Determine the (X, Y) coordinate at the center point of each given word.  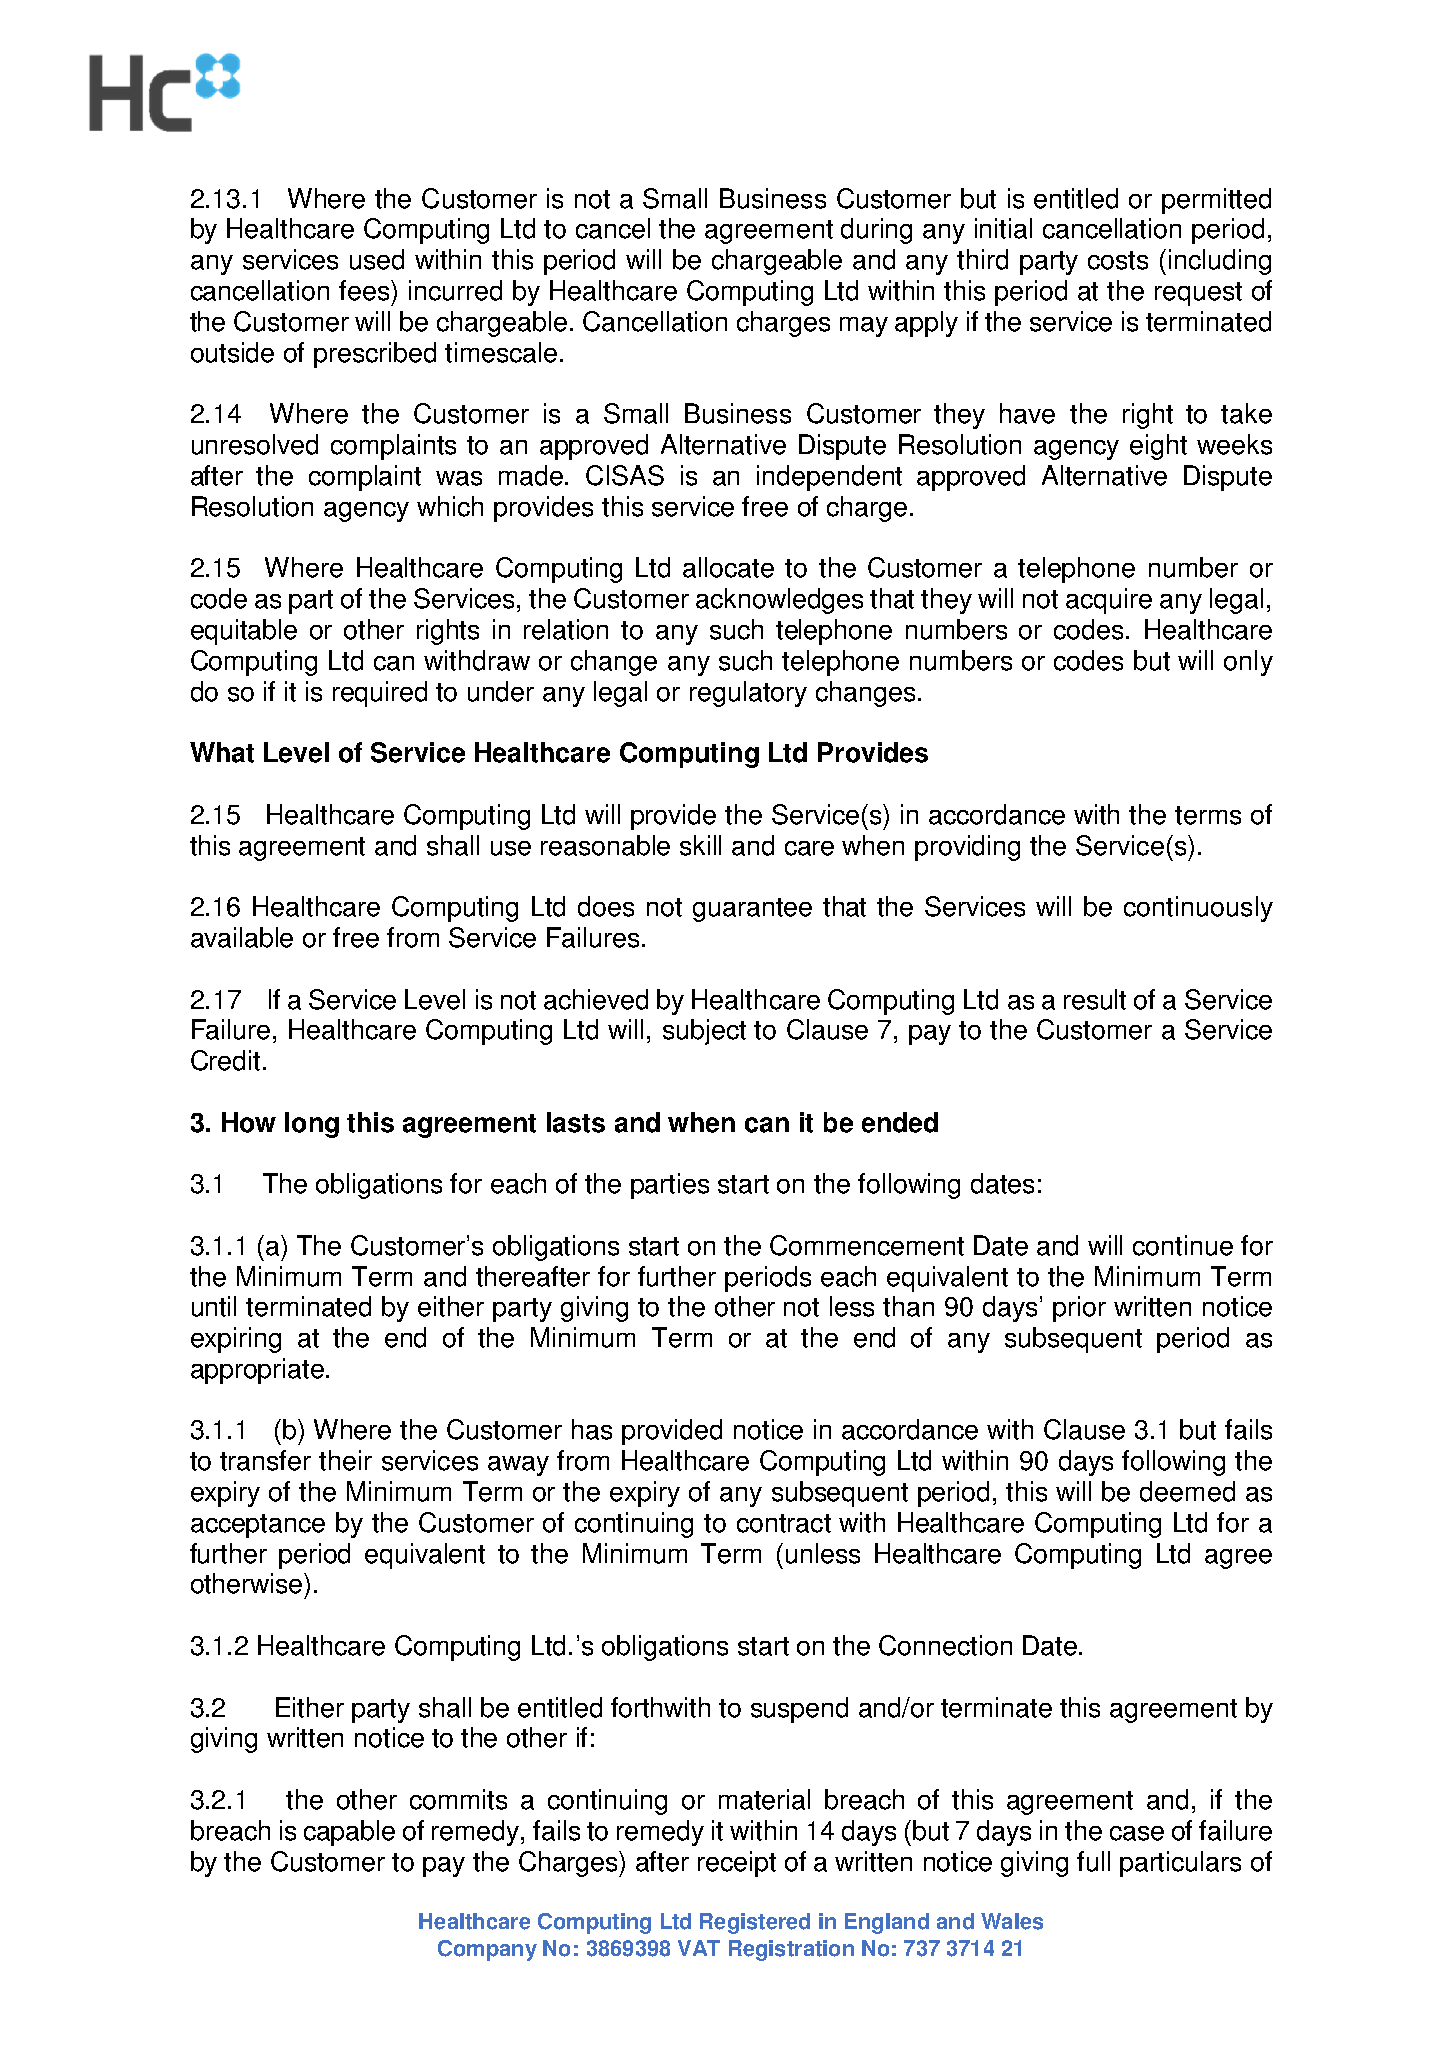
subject (704, 1032)
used (377, 259)
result (1095, 999)
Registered (755, 1923)
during (876, 231)
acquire (1109, 601)
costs (1118, 260)
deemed (1187, 1491)
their (345, 1460)
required (380, 694)
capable (349, 1833)
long (312, 1125)
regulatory (748, 694)
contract (784, 1523)
